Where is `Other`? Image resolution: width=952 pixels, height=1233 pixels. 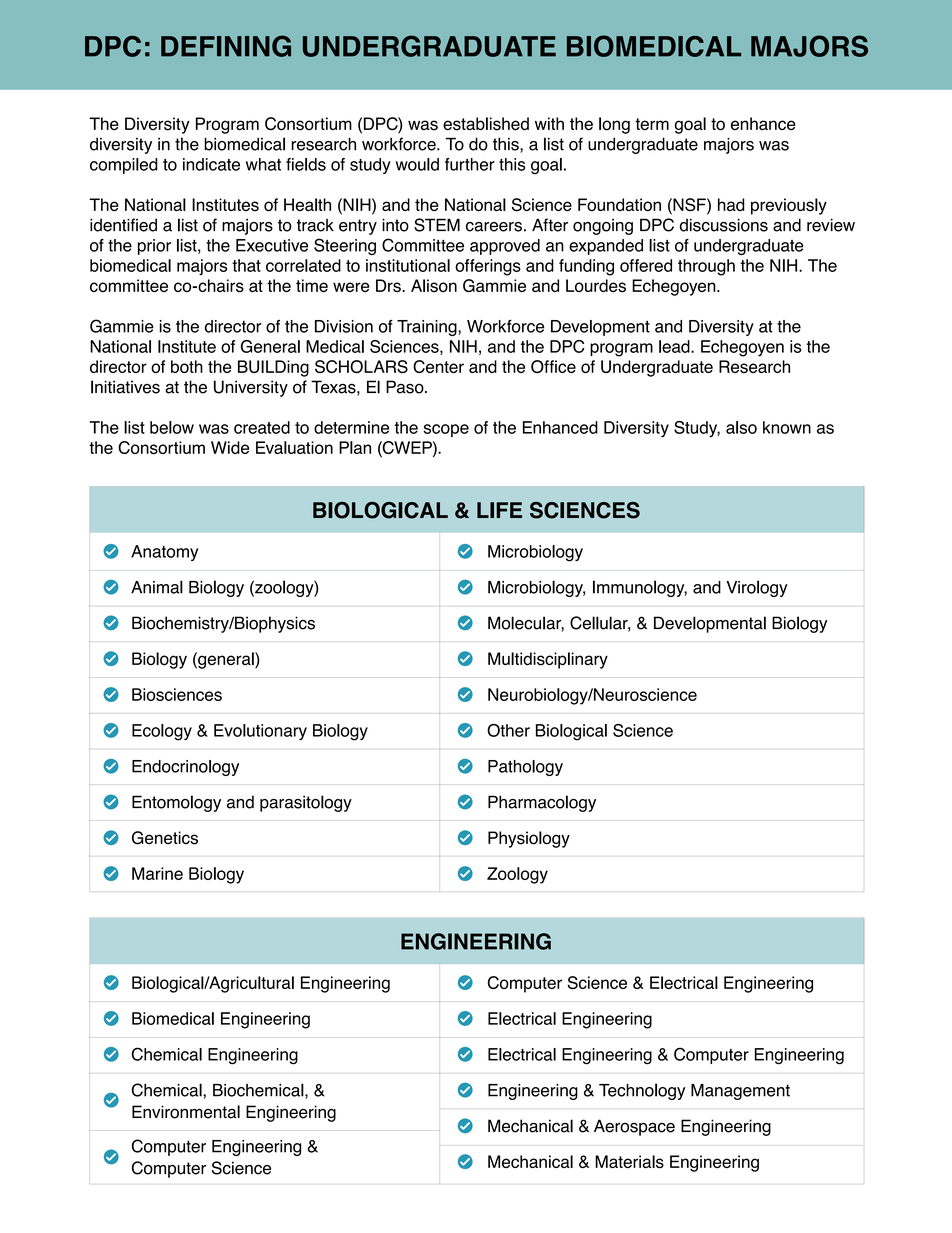
Other is located at coordinates (508, 730).
